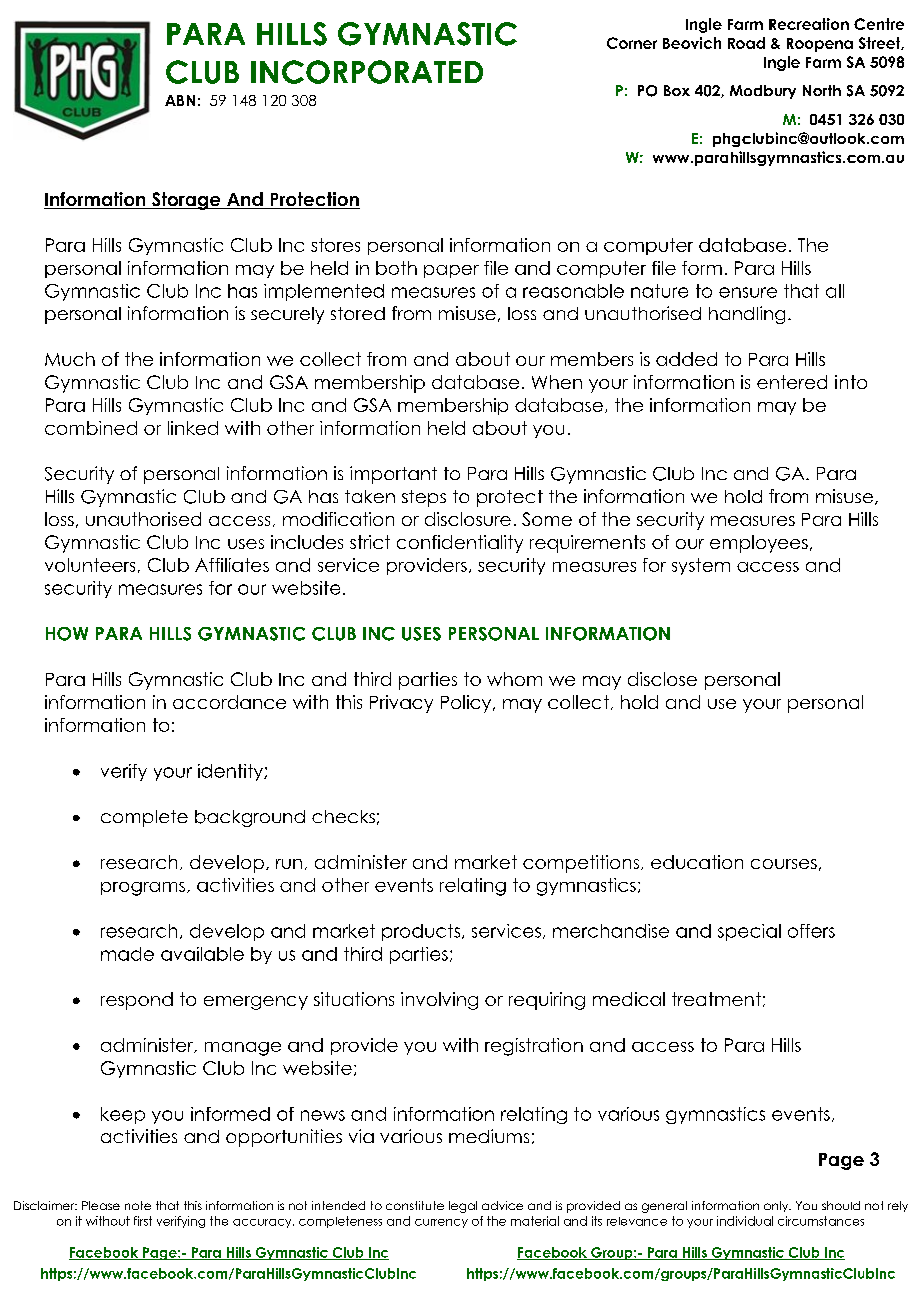  I want to click on system, so click(701, 566).
